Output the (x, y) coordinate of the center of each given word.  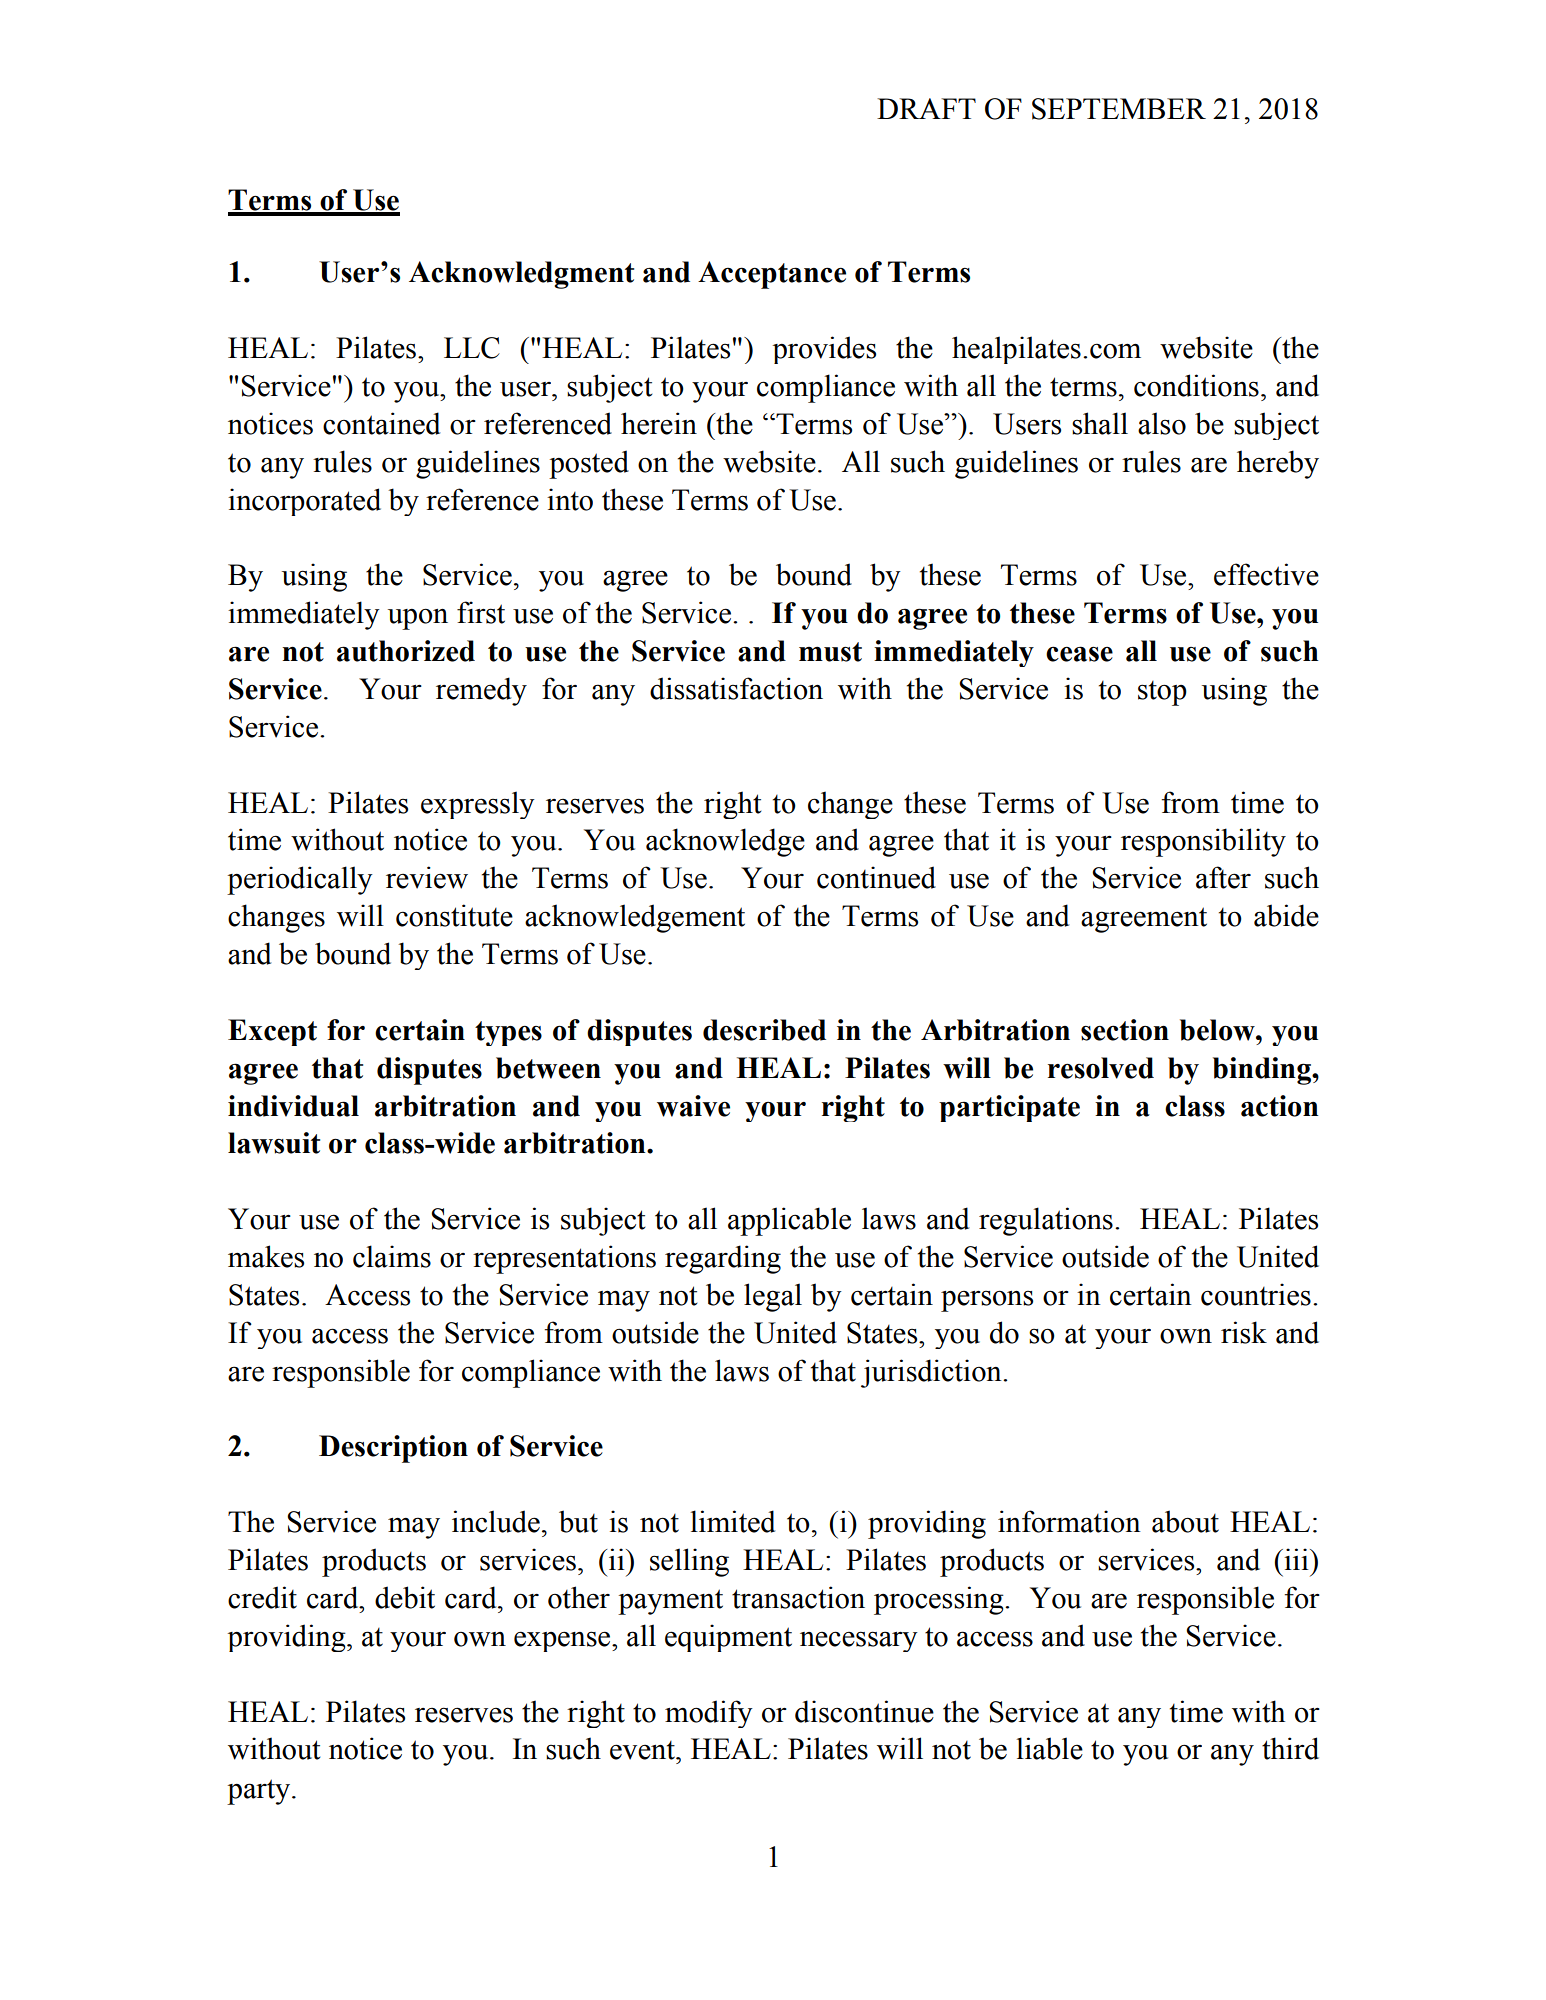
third (1290, 1748)
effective (1266, 574)
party (260, 1792)
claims (392, 1256)
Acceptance (772, 275)
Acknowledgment (521, 275)
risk (1244, 1332)
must (830, 652)
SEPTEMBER (1119, 109)
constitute (454, 915)
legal (773, 1297)
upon (418, 619)
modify (709, 1714)
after (1223, 877)
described (764, 1030)
